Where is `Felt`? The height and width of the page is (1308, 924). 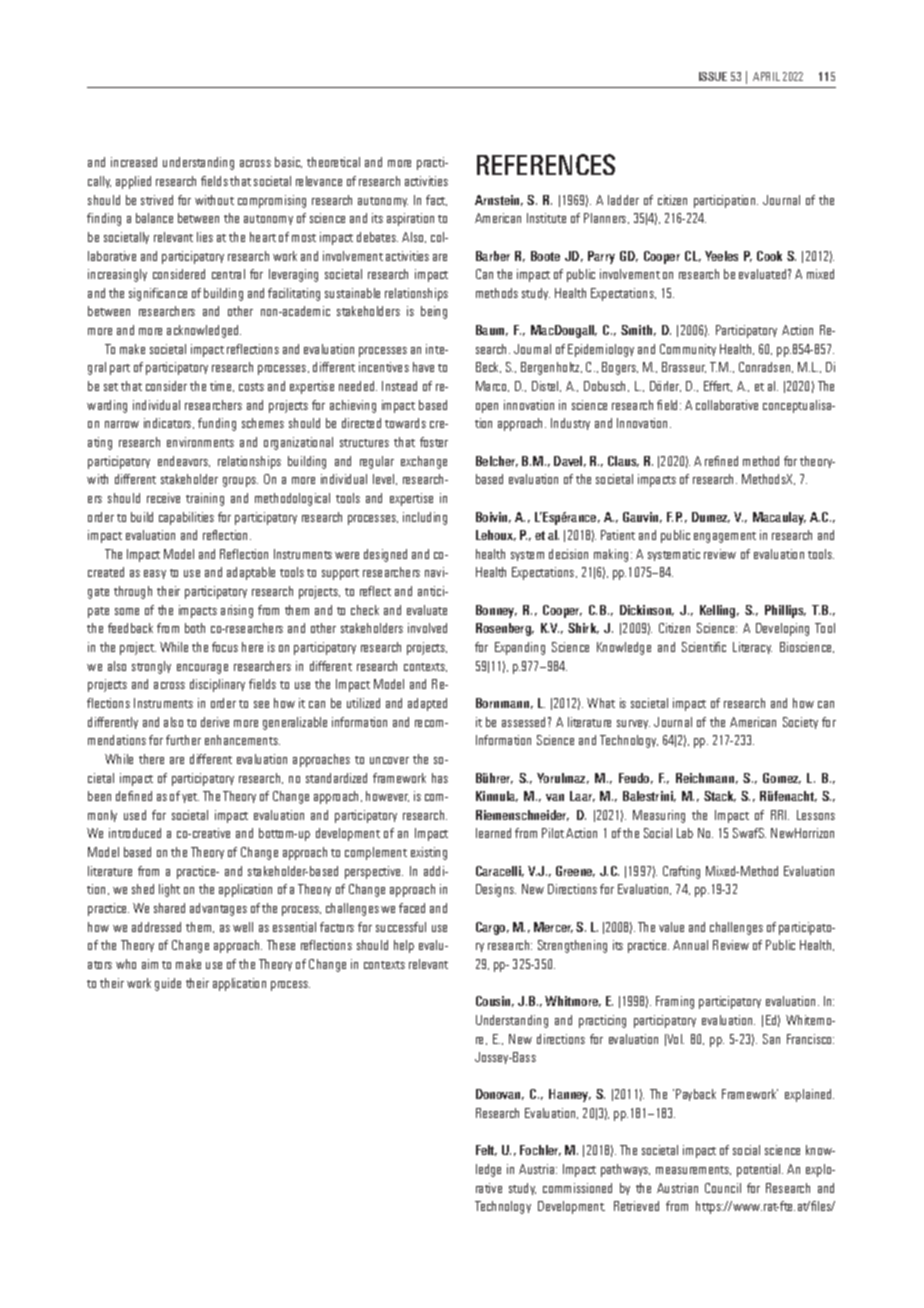 Felt is located at coordinates (486, 1150).
